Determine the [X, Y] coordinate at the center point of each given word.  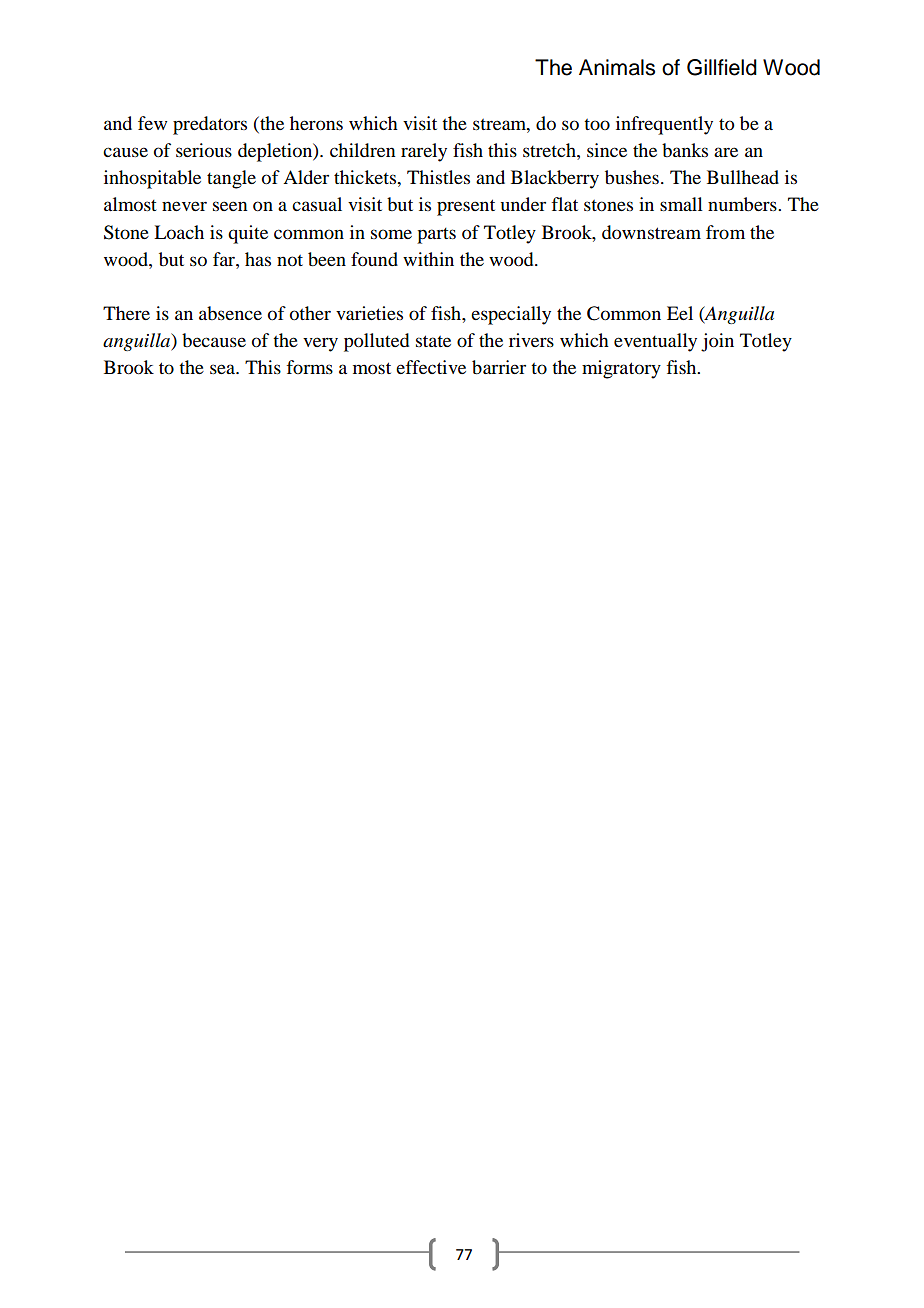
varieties [369, 313]
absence [230, 313]
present [466, 207]
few [152, 123]
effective [431, 367]
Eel [680, 313]
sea [223, 369]
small [681, 204]
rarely [424, 152]
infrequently [664, 125]
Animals [617, 67]
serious [204, 150]
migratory [621, 369]
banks [685, 150]
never [184, 206]
